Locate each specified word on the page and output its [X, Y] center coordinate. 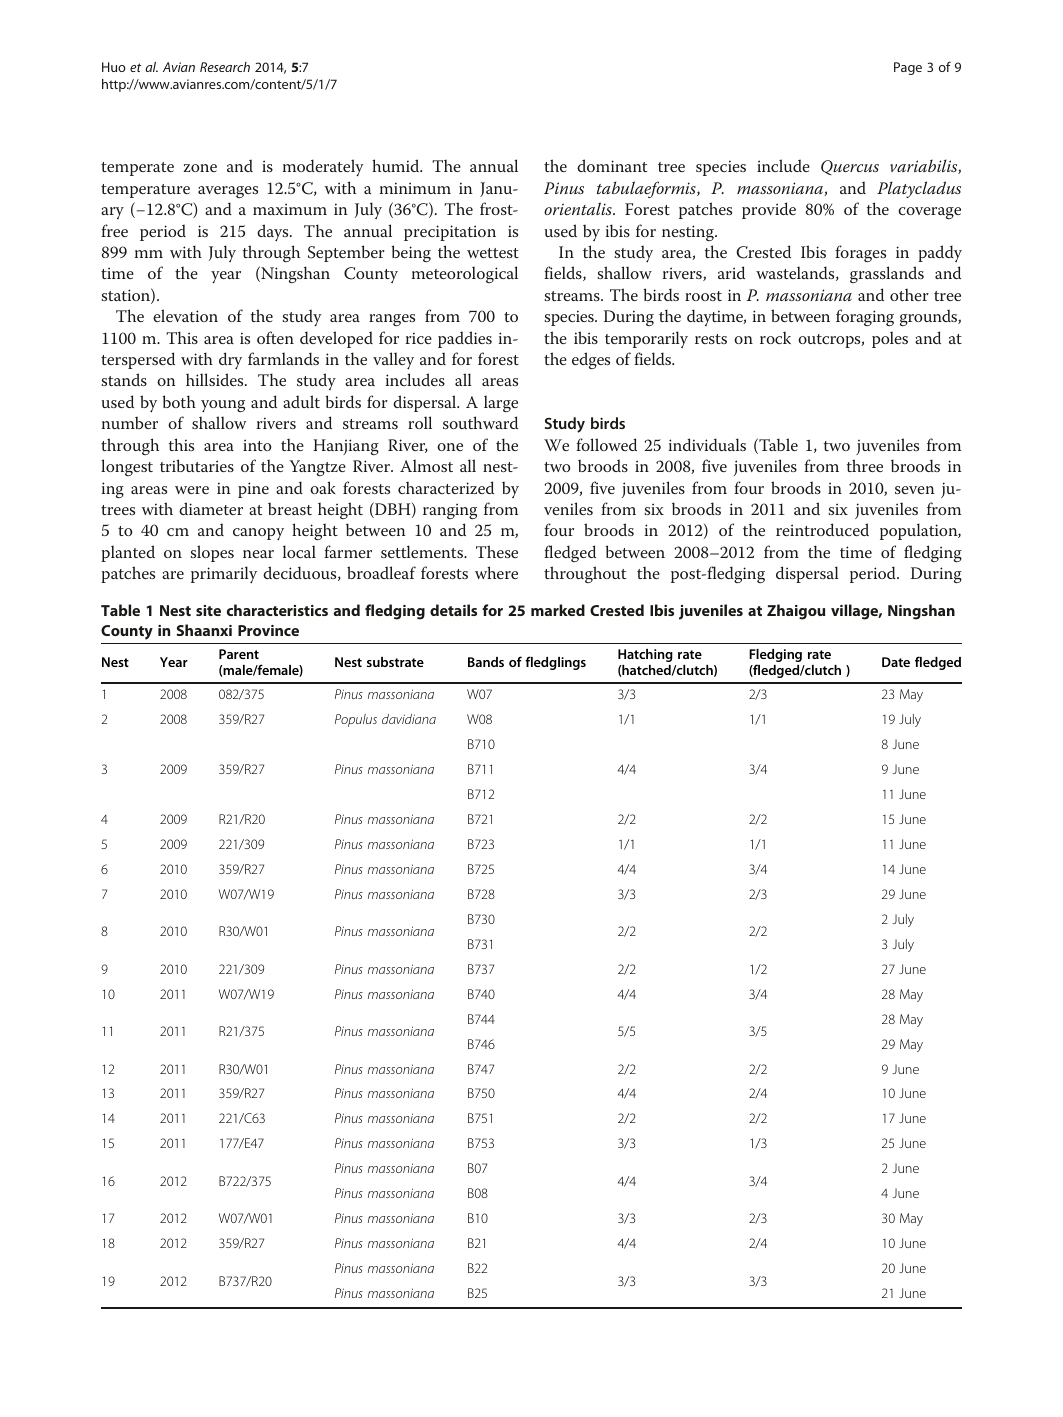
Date [896, 662]
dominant [612, 165]
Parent [239, 654]
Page [908, 68]
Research [225, 67]
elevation [185, 315]
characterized [446, 487]
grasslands [887, 274]
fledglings [555, 663]
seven [915, 490]
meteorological [465, 274]
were [192, 490]
